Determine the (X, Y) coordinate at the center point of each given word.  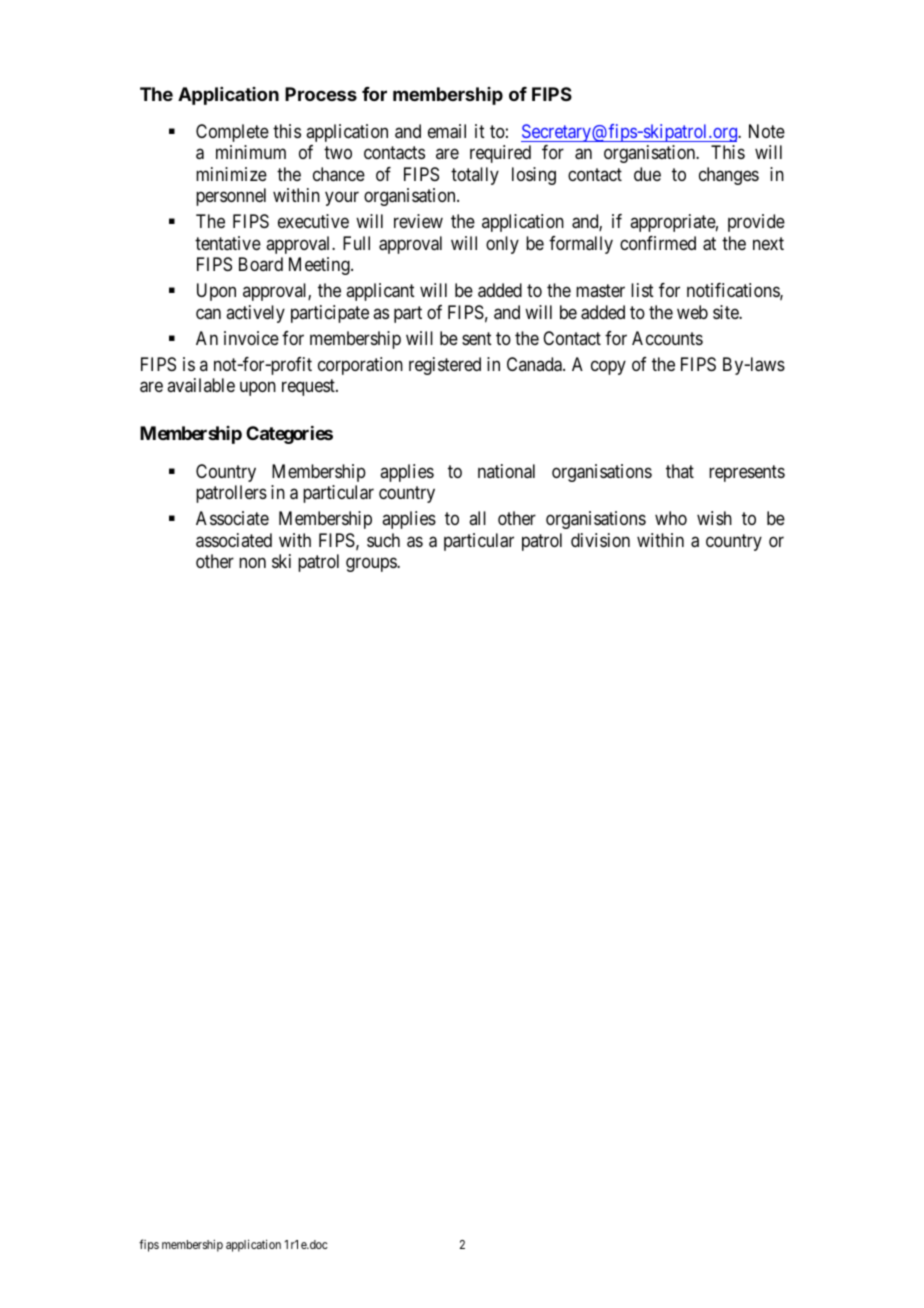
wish (714, 518)
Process (321, 94)
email (447, 131)
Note (767, 131)
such (383, 540)
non (252, 562)
